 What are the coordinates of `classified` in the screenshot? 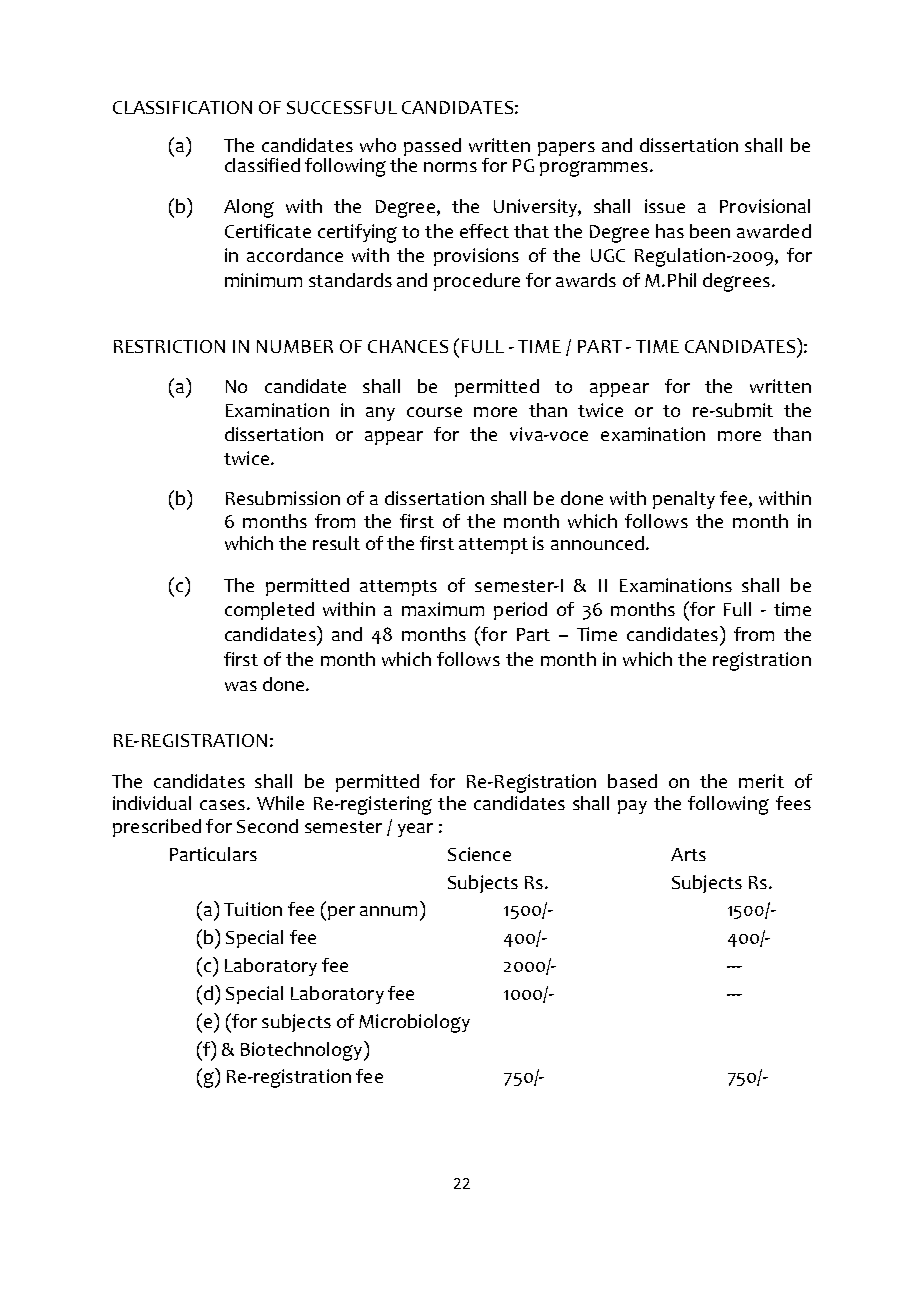 It's located at (262, 165).
